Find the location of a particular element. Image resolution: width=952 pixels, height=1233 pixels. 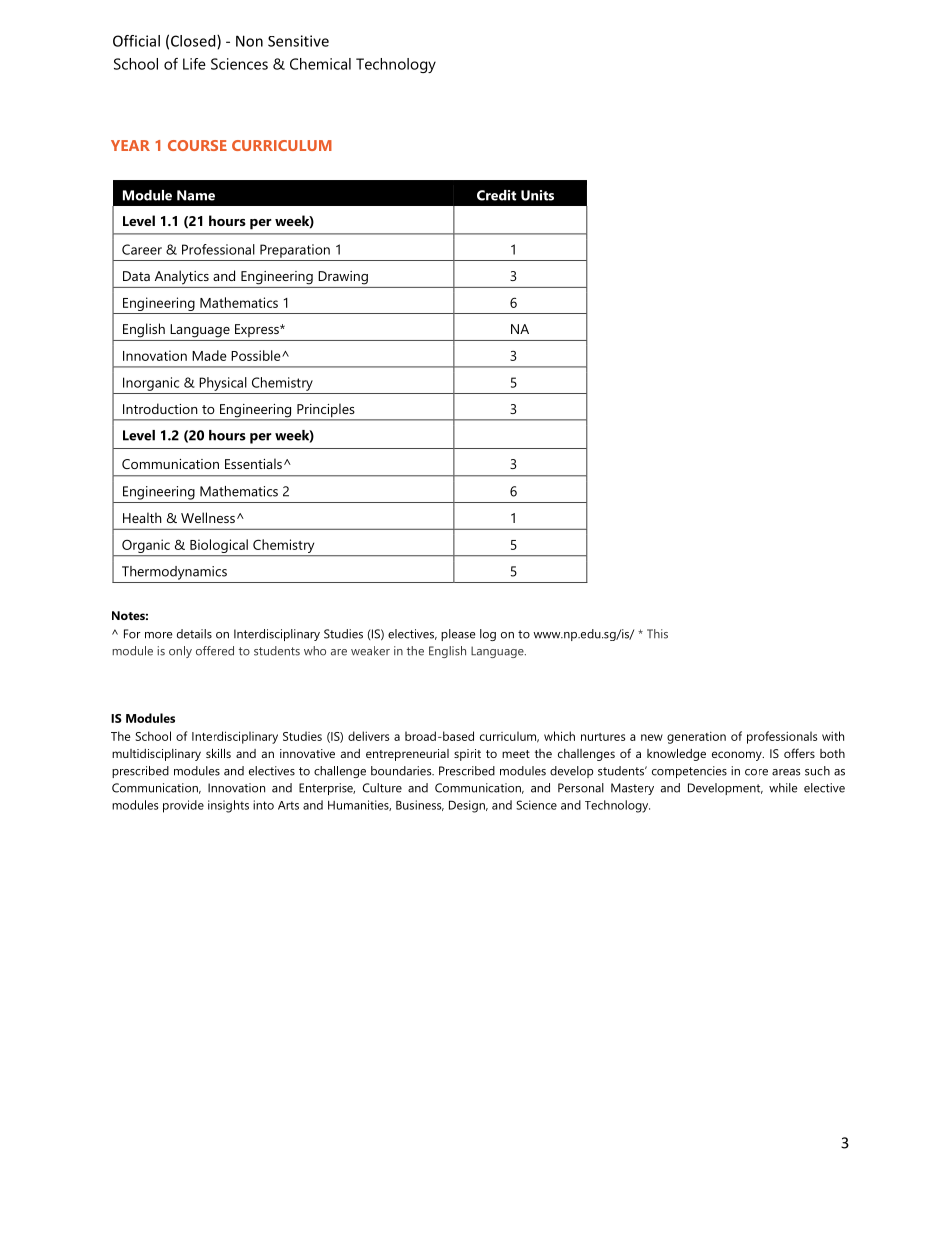

Life is located at coordinates (194, 64).
